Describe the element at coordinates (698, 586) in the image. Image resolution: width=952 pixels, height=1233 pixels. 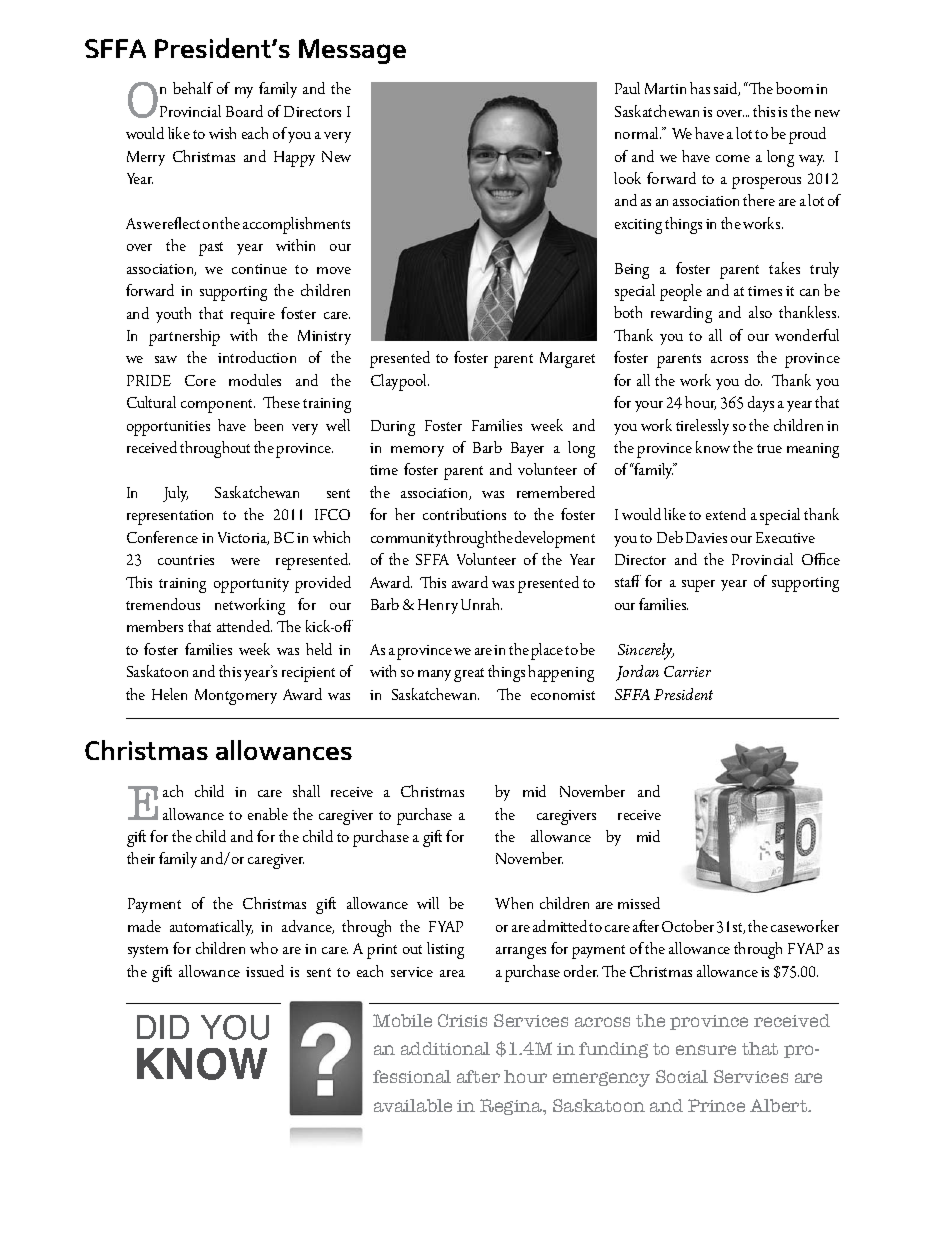
I see `super` at that location.
